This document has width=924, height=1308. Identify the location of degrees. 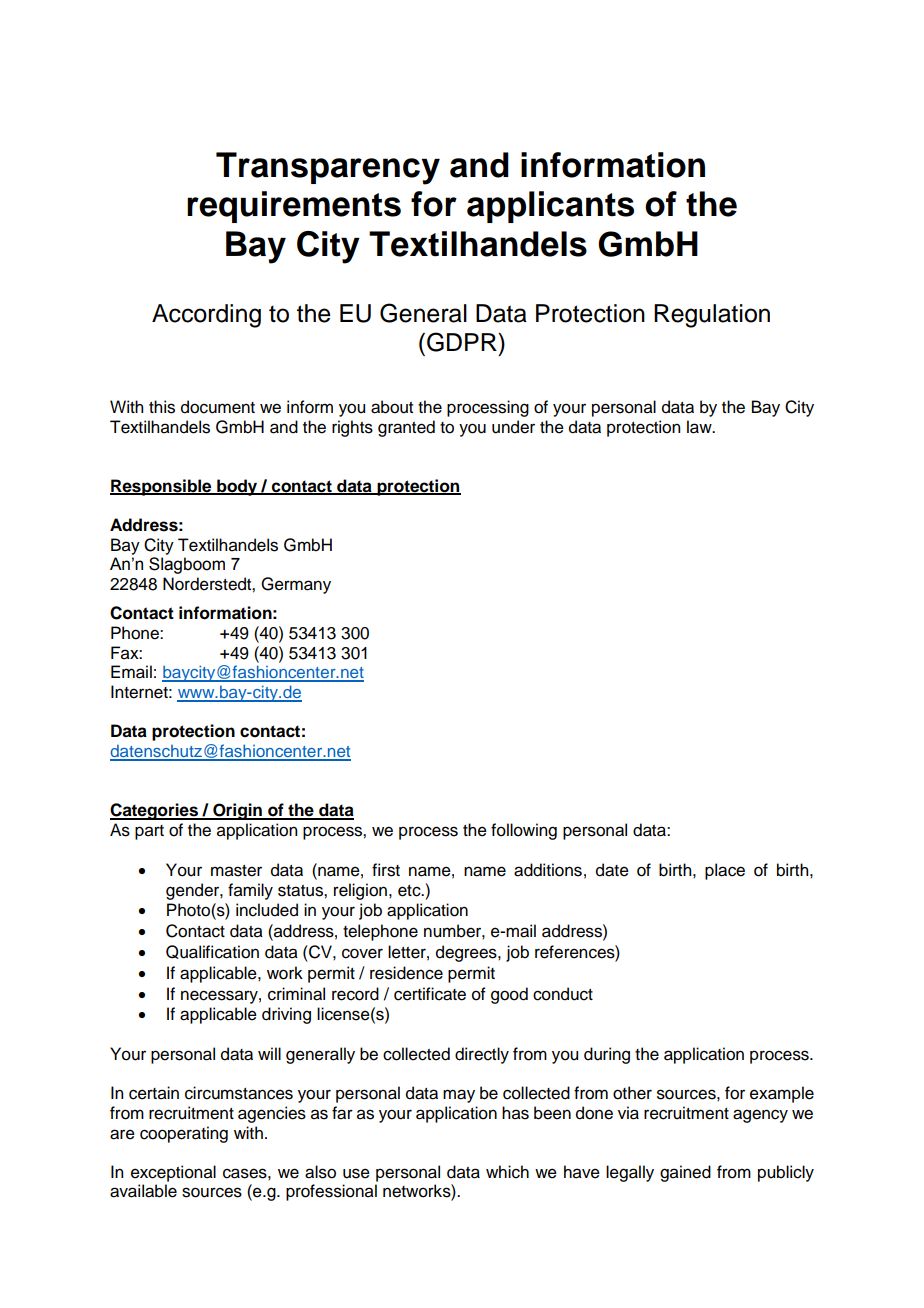
(467, 953).
